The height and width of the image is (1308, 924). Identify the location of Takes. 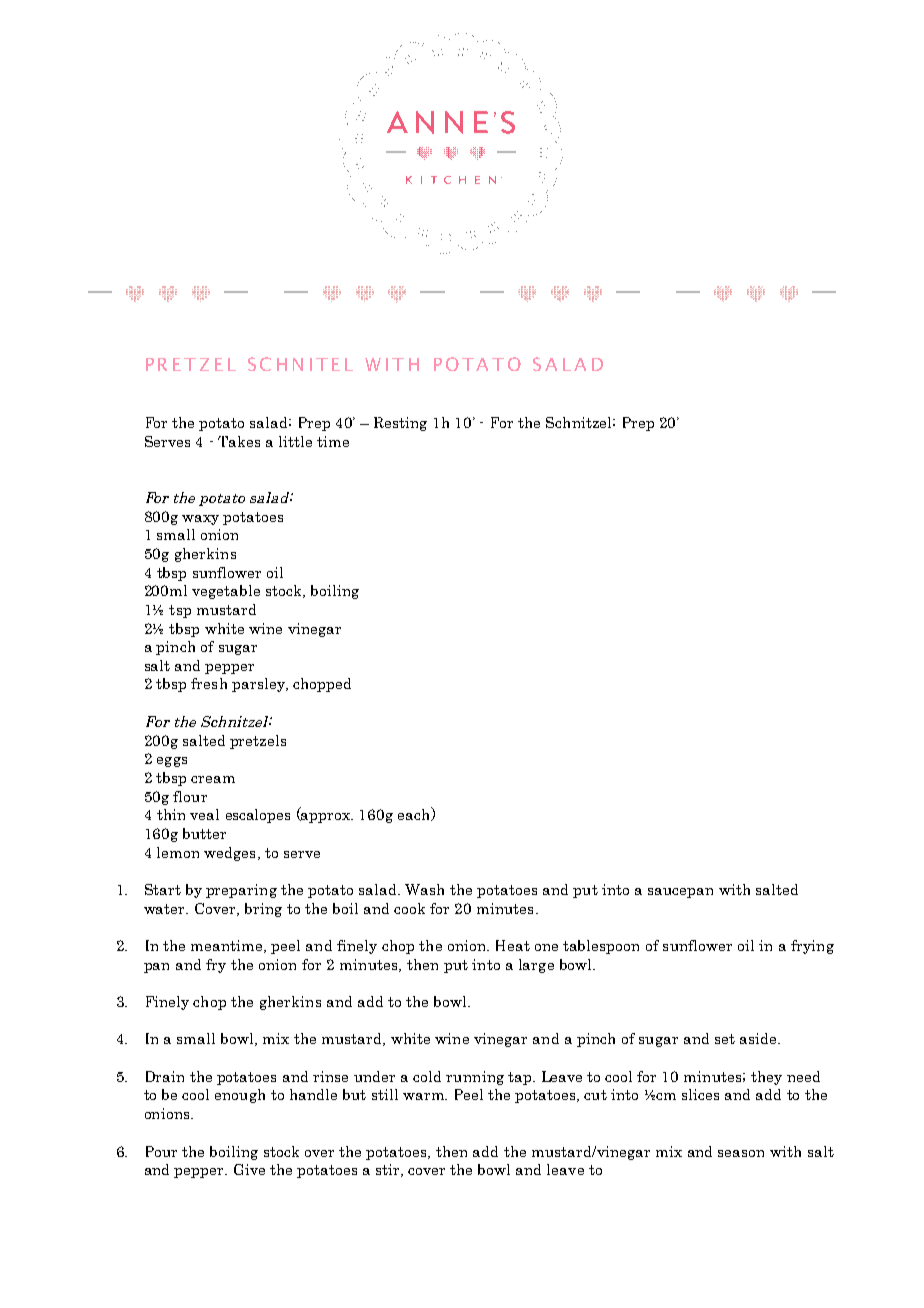
(239, 441).
